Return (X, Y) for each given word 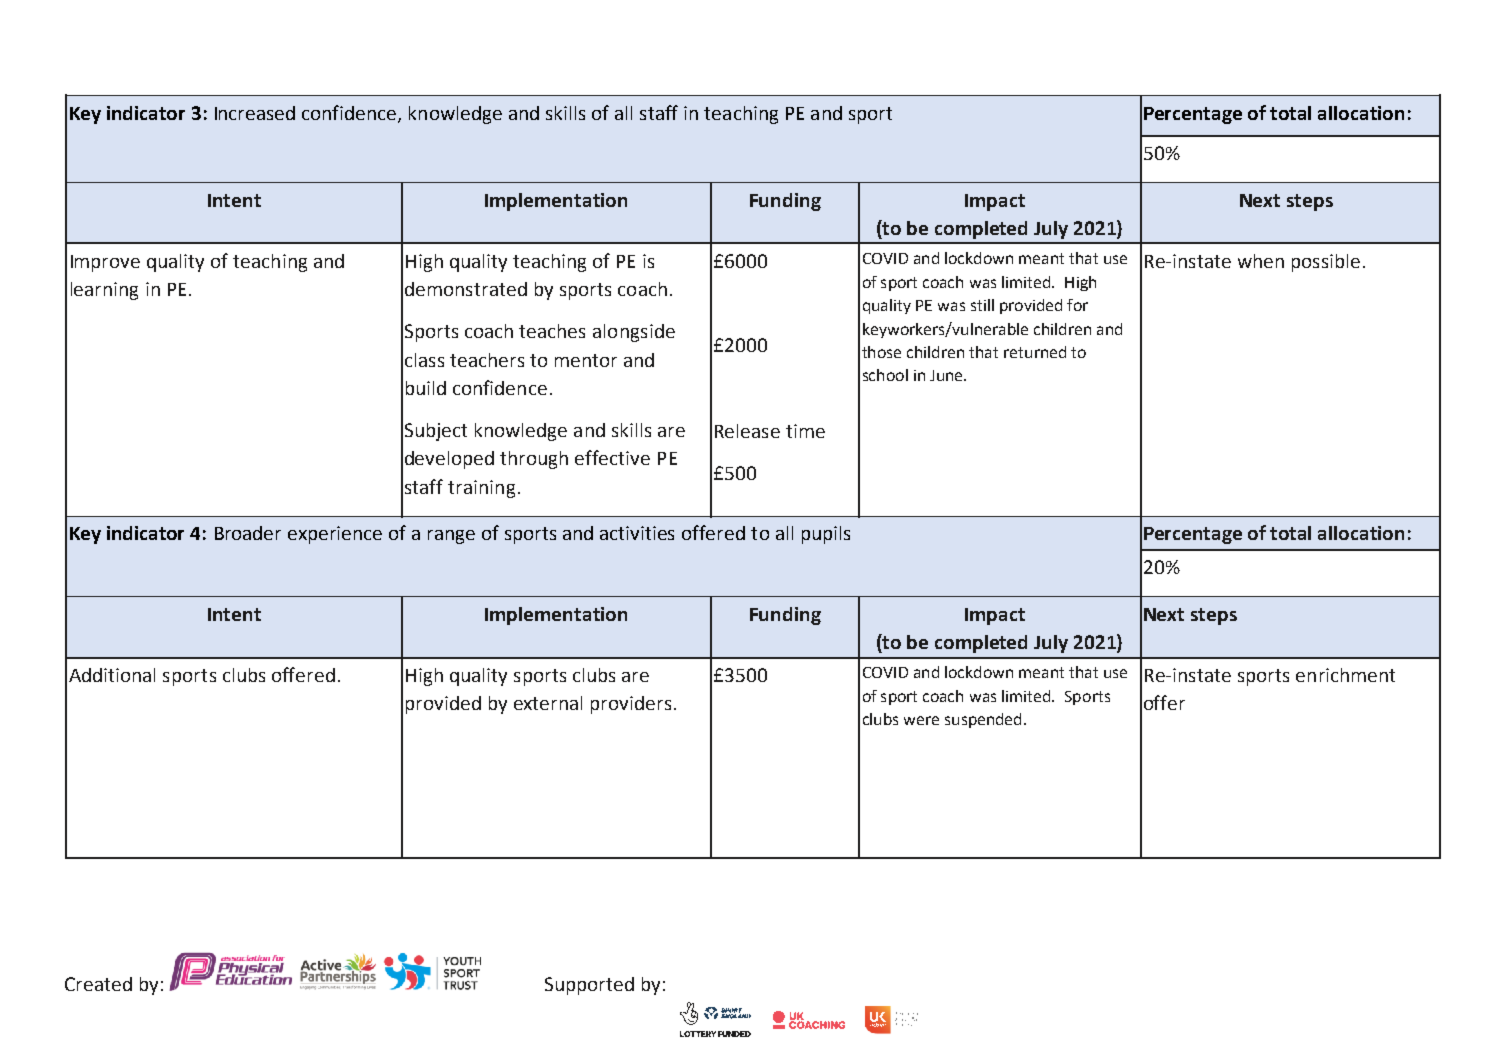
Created (98, 984)
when (1261, 261)
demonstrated (466, 289)
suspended (983, 720)
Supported (589, 986)
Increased (255, 113)
